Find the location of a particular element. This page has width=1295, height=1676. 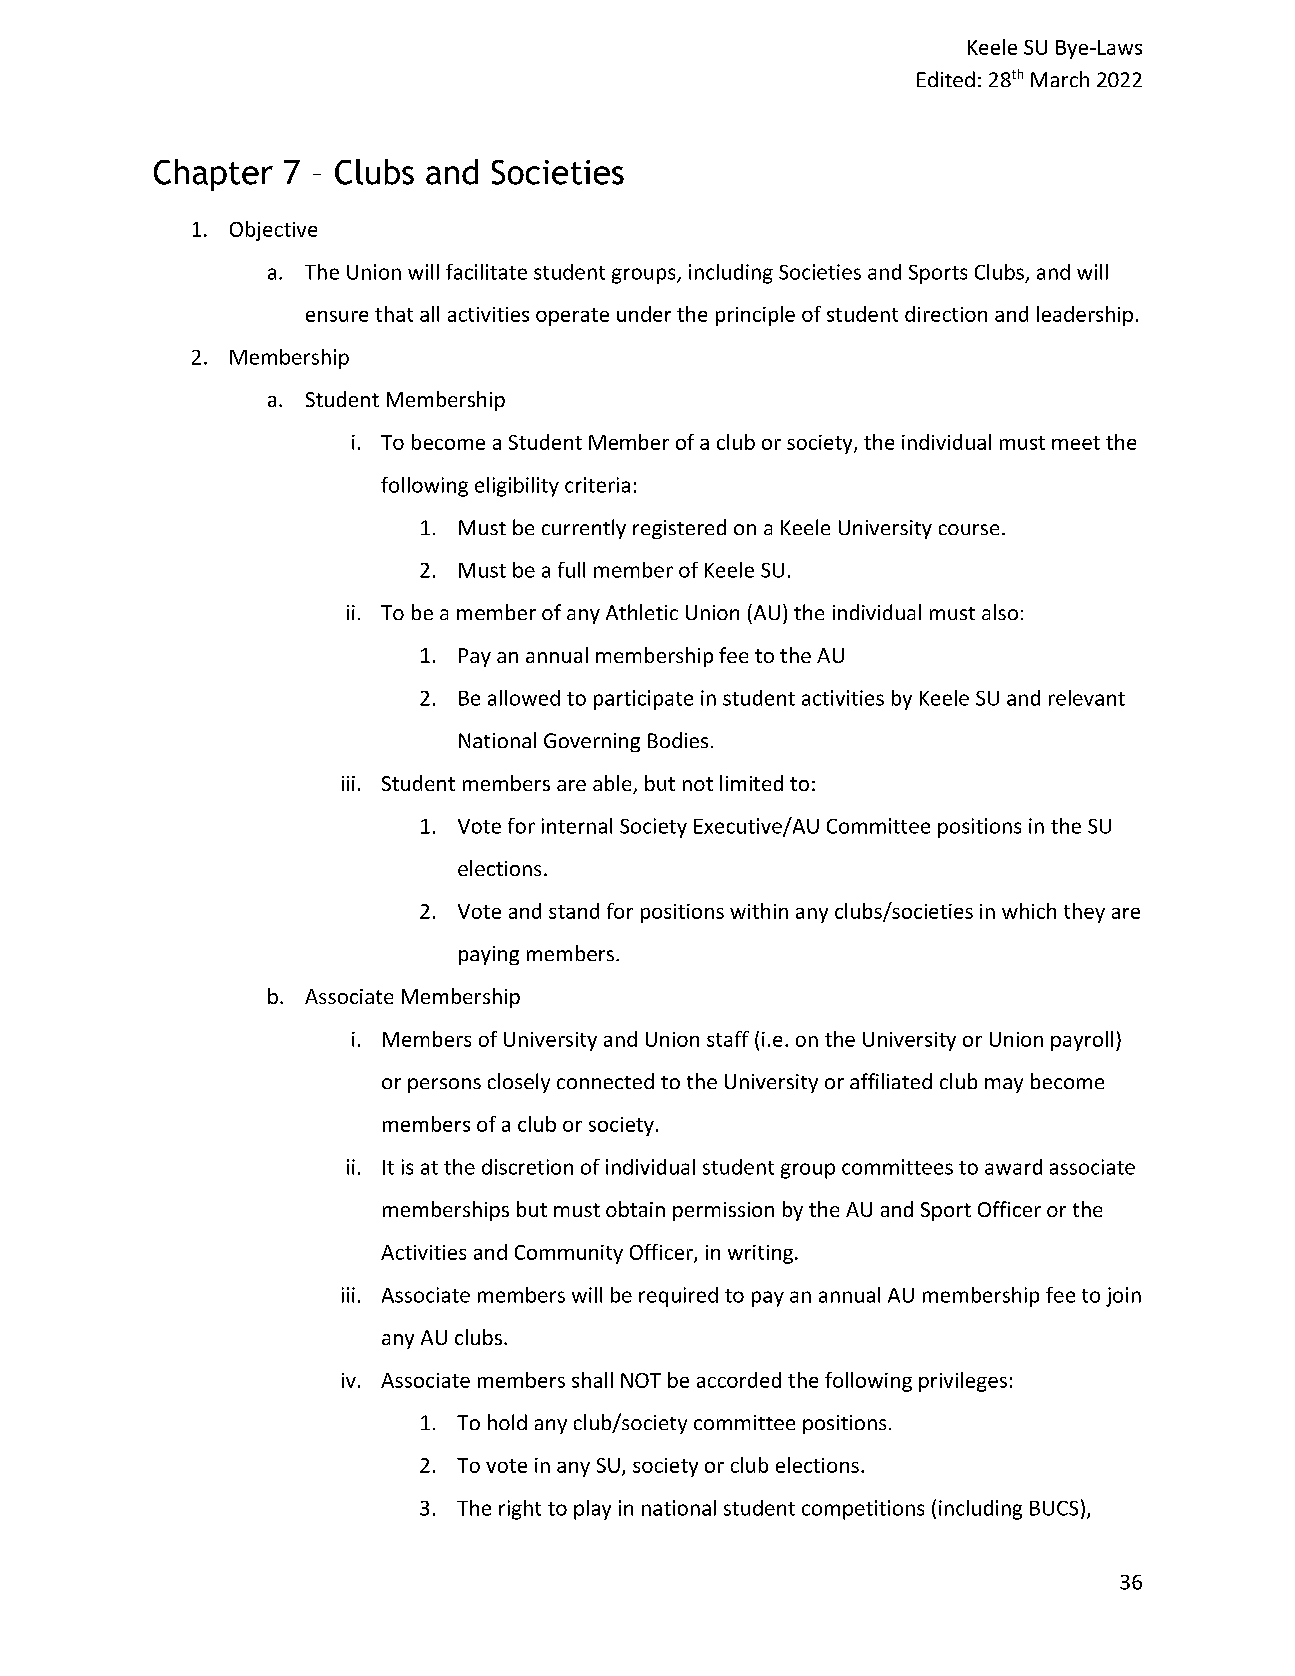

Chapter is located at coordinates (213, 175).
